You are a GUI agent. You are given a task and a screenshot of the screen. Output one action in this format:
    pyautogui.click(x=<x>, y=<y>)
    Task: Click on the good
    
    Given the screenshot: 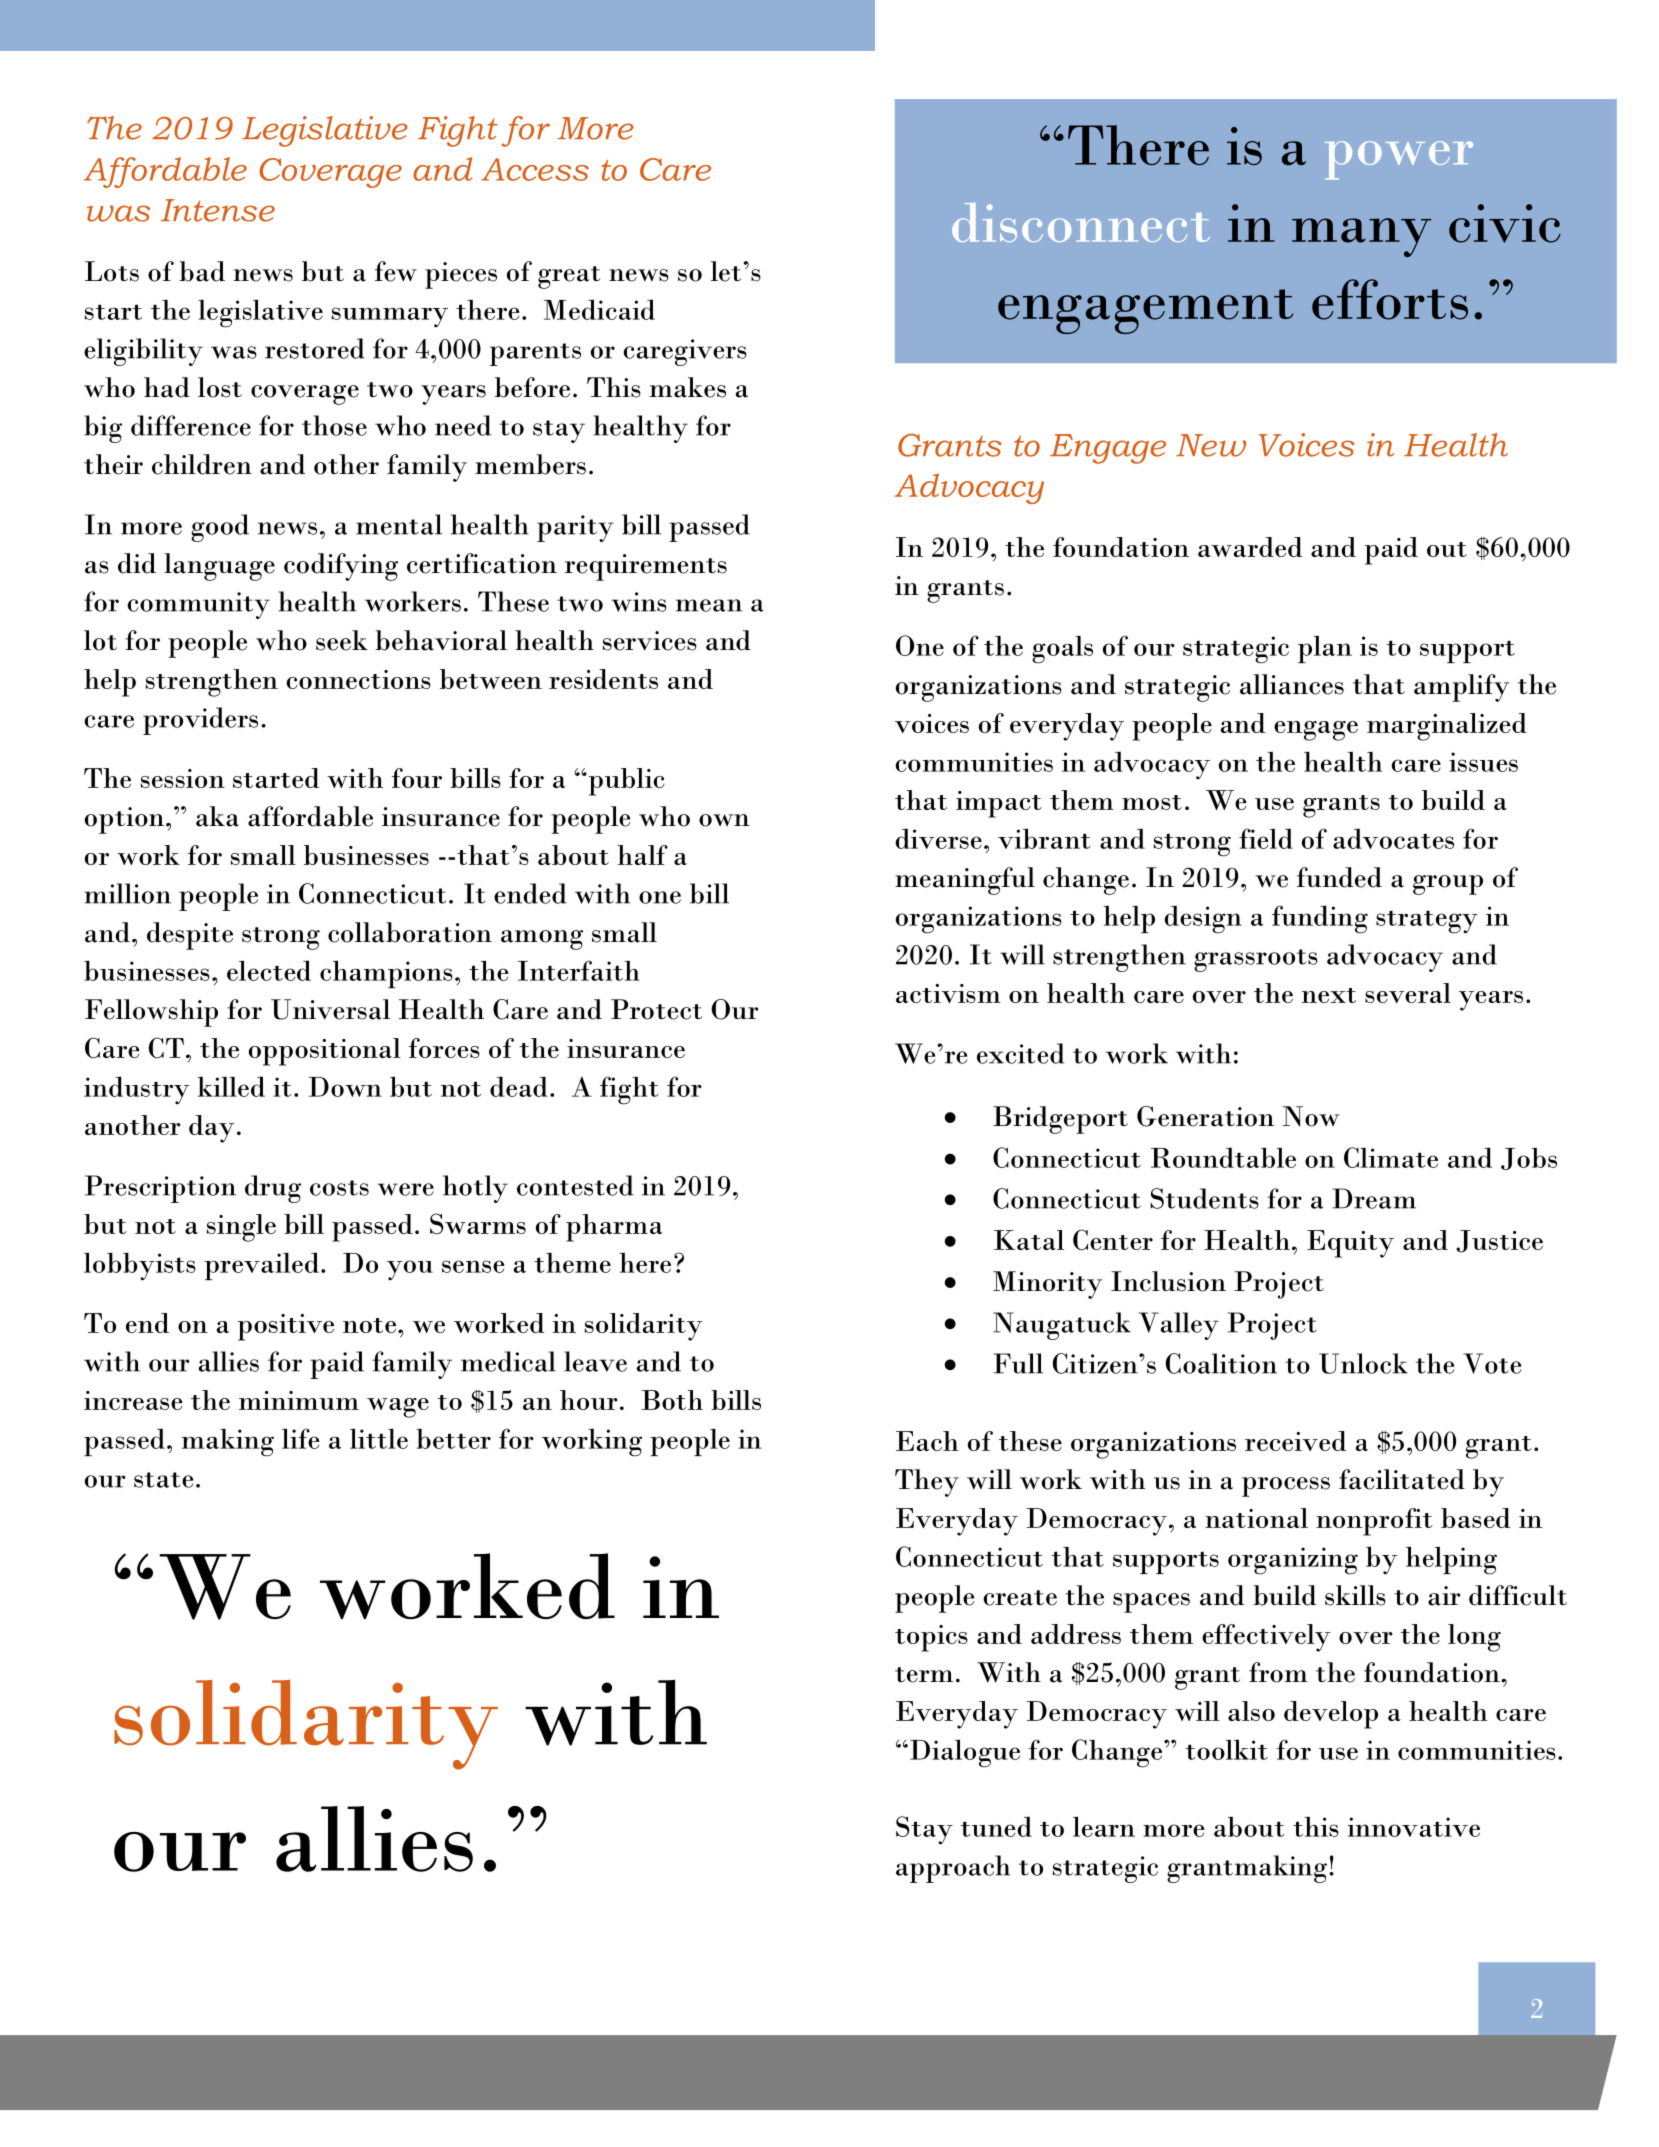 What is the action you would take?
    pyautogui.click(x=220, y=528)
